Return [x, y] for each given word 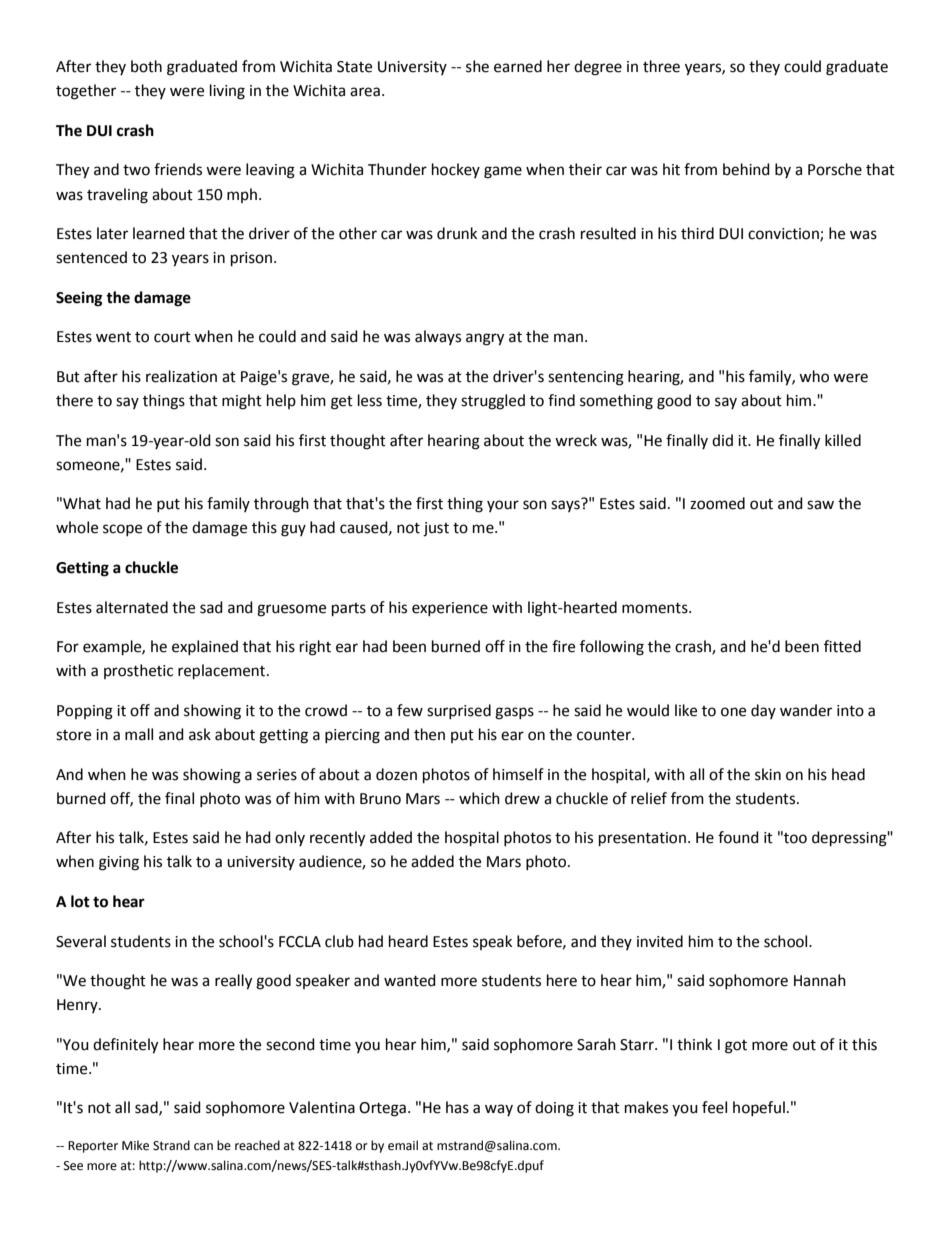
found [738, 837]
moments [656, 608]
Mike [135, 1145]
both [146, 66]
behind [746, 169]
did [722, 440]
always [438, 337]
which [479, 798]
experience [450, 609]
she [477, 66]
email [403, 1145]
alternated [132, 607]
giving [119, 863]
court [172, 337]
